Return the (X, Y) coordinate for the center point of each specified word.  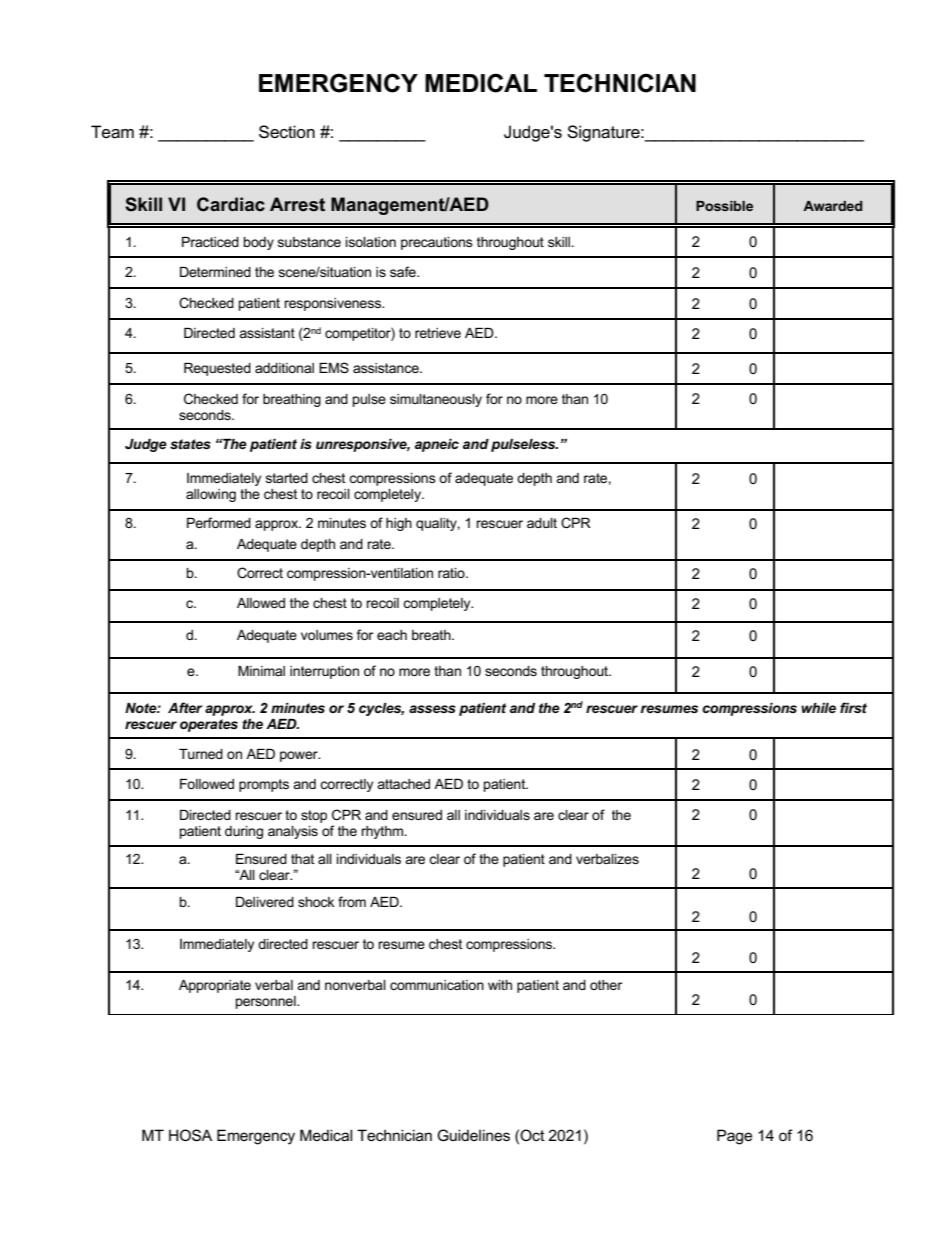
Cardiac (231, 204)
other (606, 985)
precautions (437, 243)
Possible (724, 206)
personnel (267, 1002)
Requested (217, 369)
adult (542, 523)
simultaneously (436, 400)
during (244, 832)
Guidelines (473, 1135)
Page (734, 1137)
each (392, 635)
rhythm (383, 832)
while (818, 708)
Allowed (261, 603)
